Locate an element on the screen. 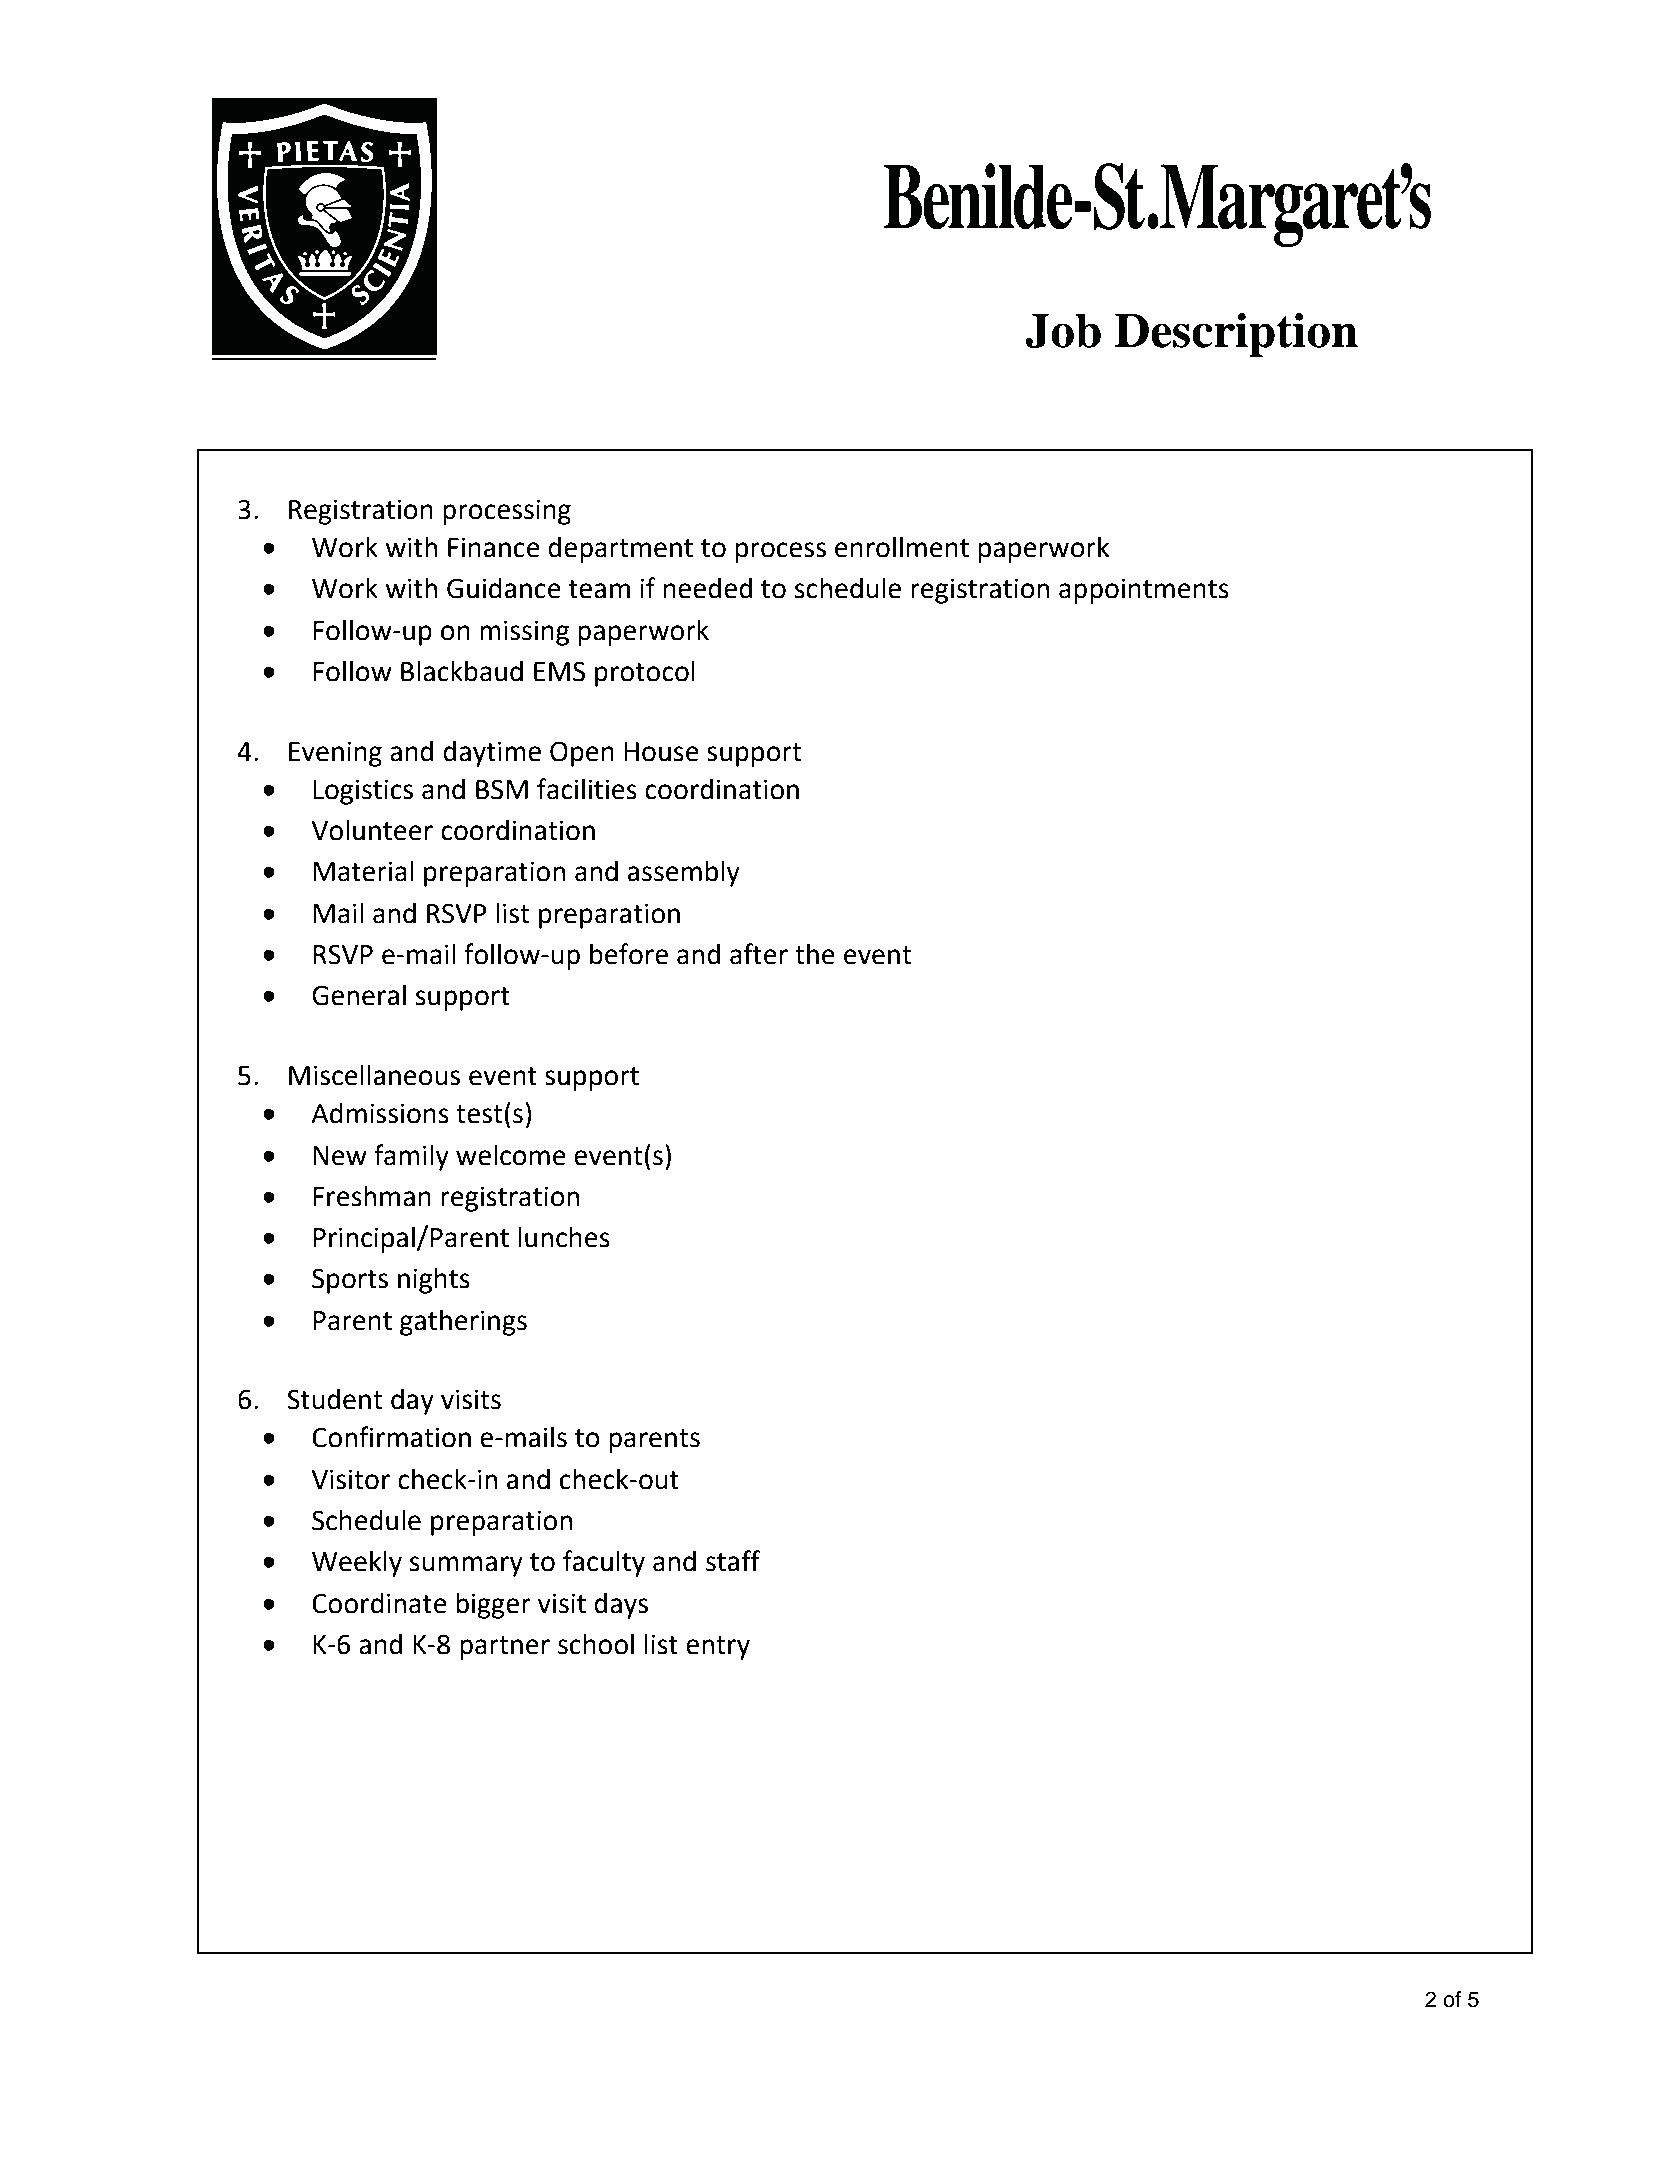 The width and height of the screenshot is (1677, 2170). appointments is located at coordinates (1144, 591).
